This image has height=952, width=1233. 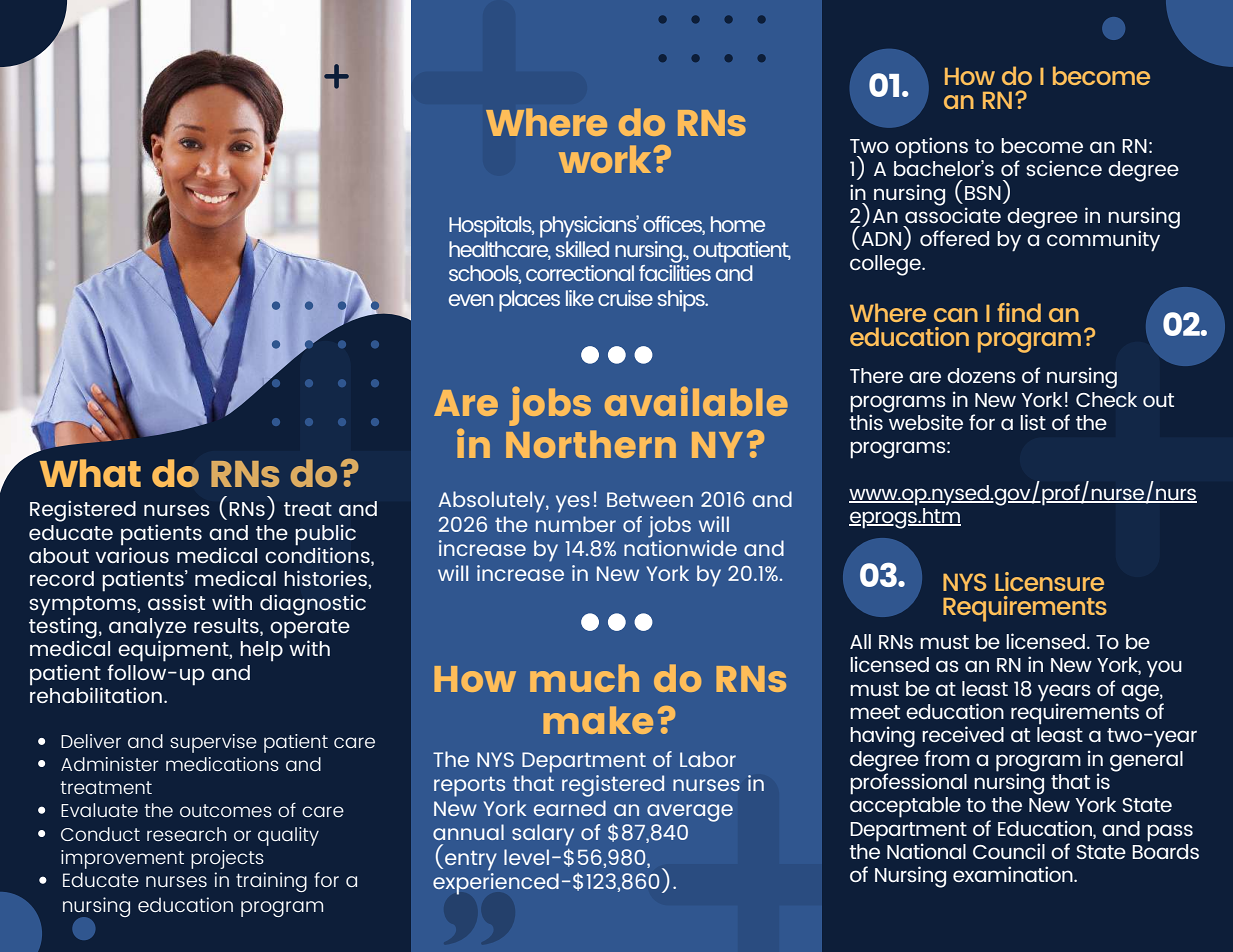 What do you see at coordinates (1019, 312) in the image?
I see `find` at bounding box center [1019, 312].
